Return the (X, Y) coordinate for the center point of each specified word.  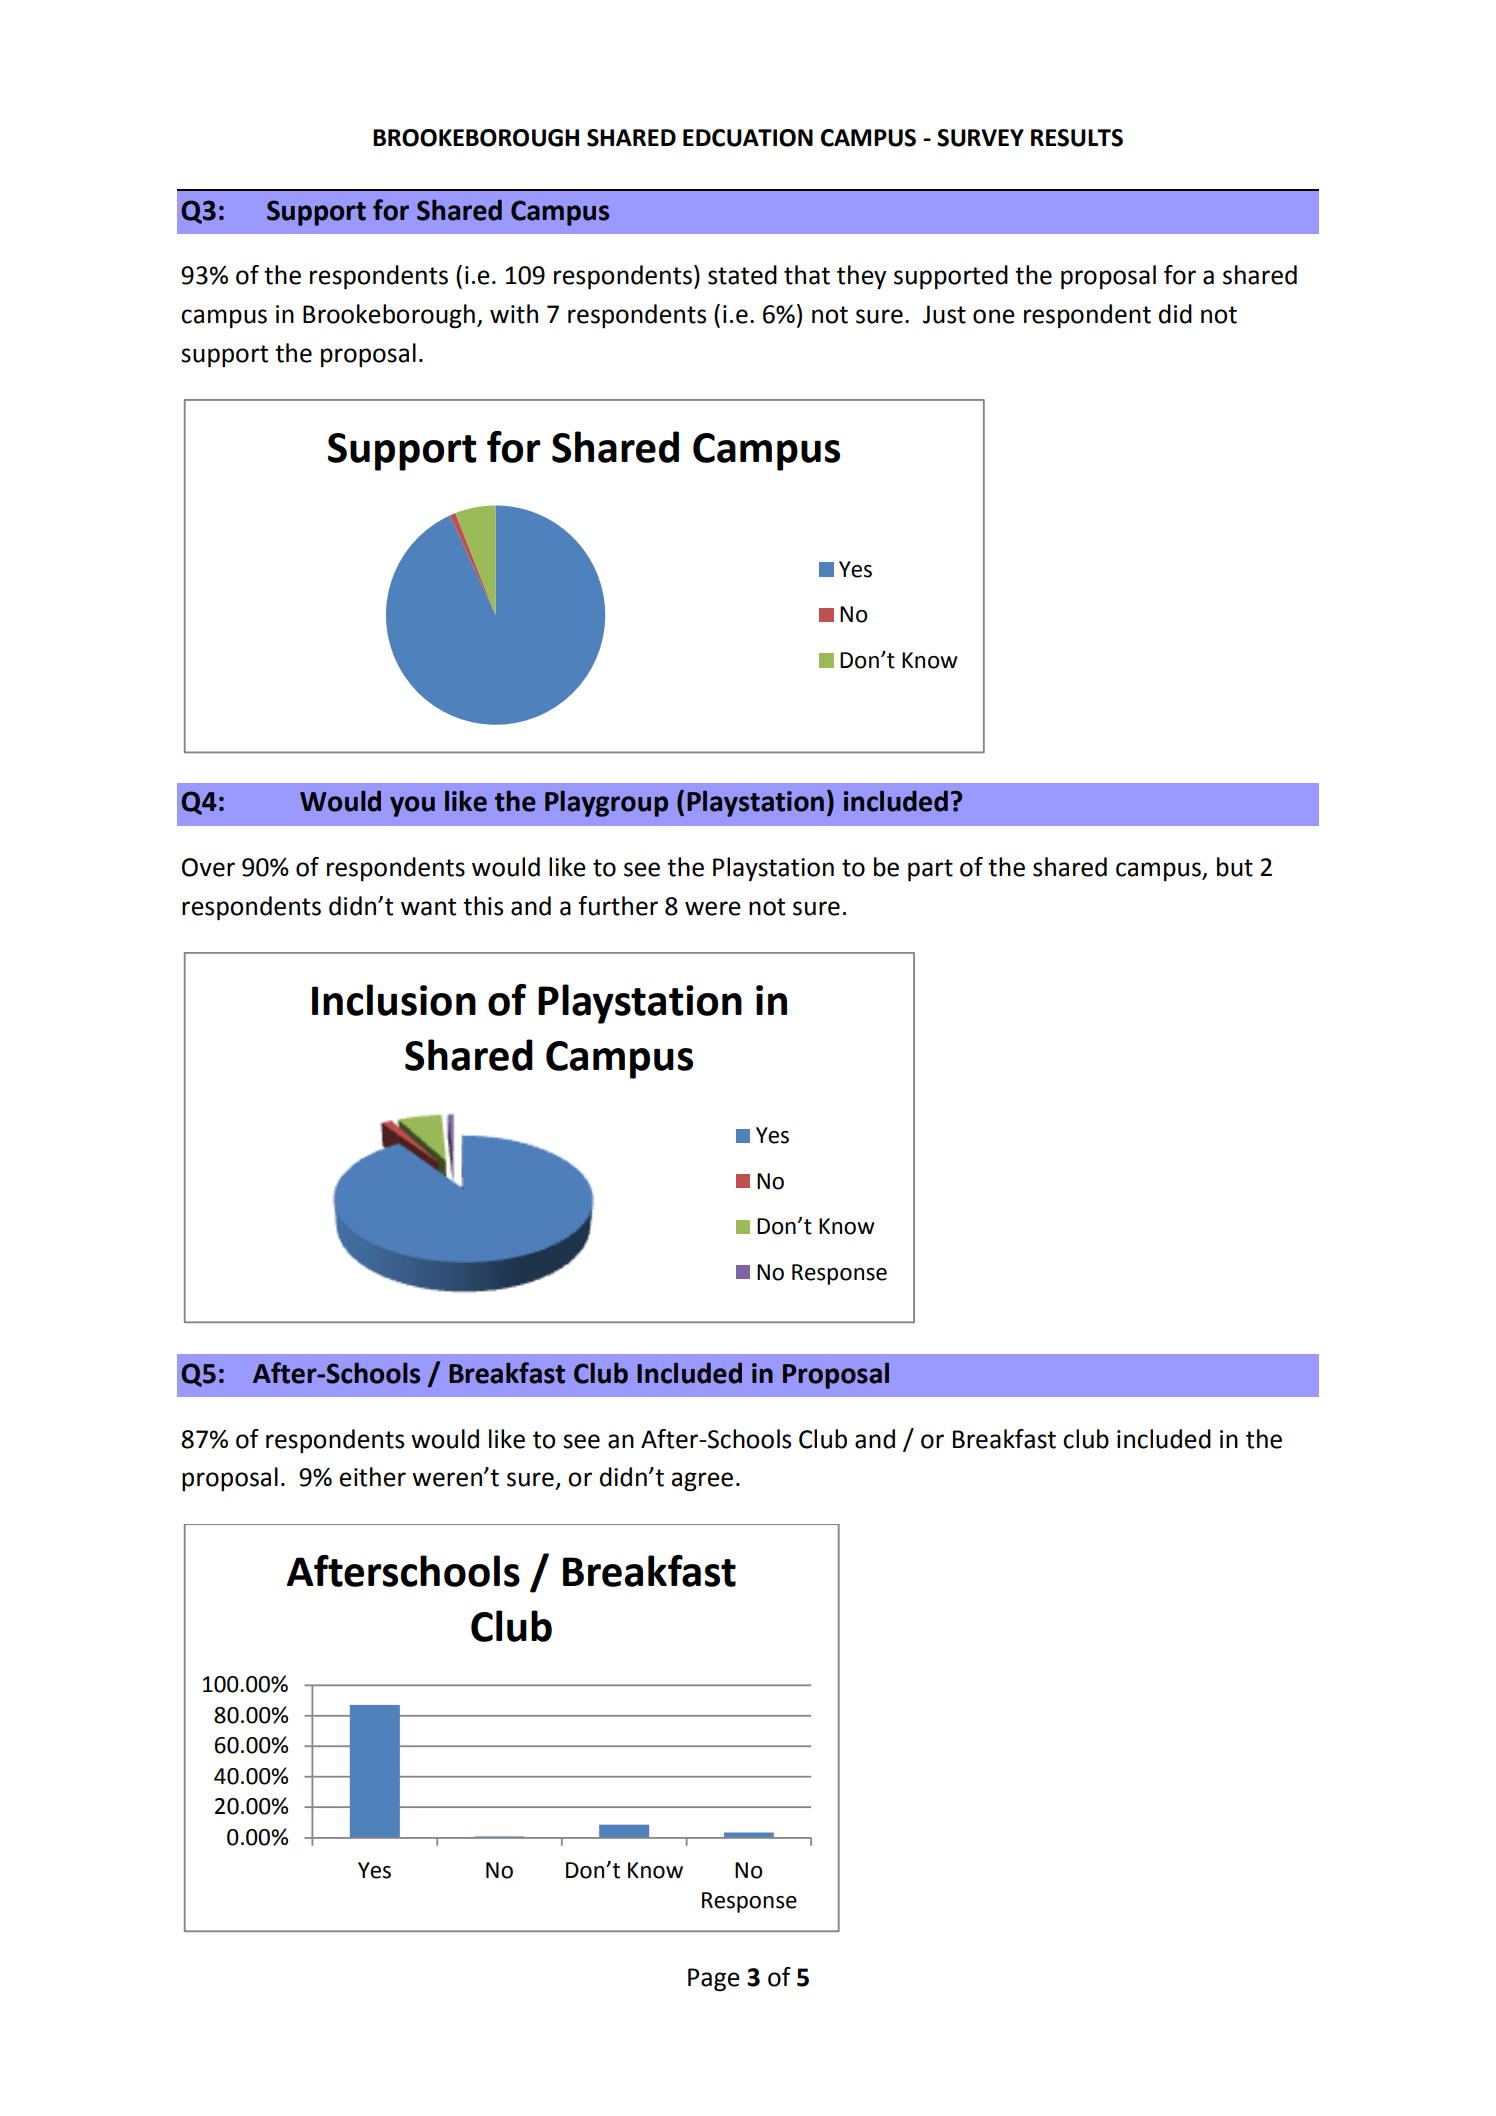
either (373, 1477)
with (514, 314)
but (1235, 867)
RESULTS (1077, 138)
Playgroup (606, 803)
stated (742, 275)
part (930, 870)
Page (714, 1980)
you (412, 806)
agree (702, 1482)
